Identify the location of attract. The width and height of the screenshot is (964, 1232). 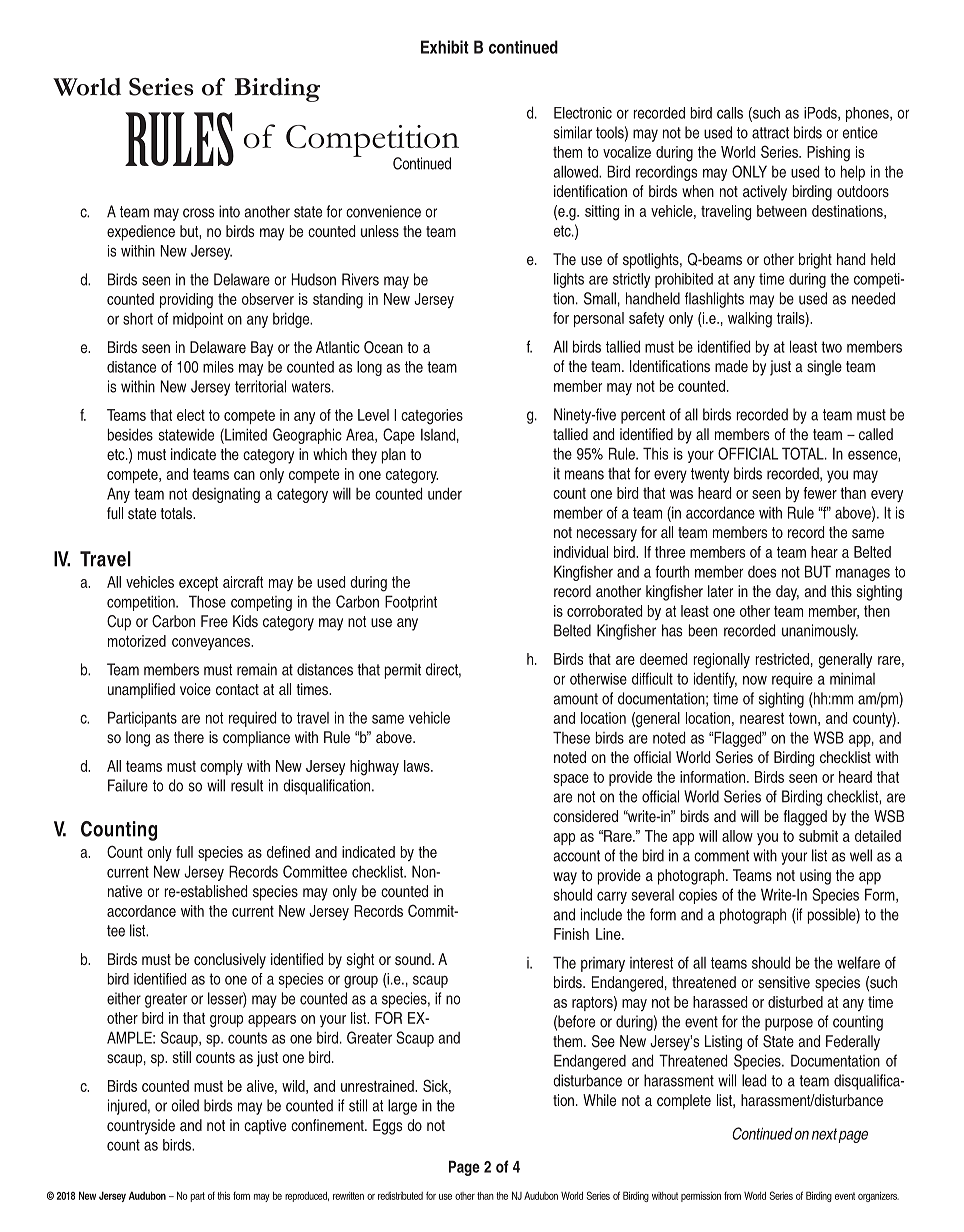
(770, 133).
